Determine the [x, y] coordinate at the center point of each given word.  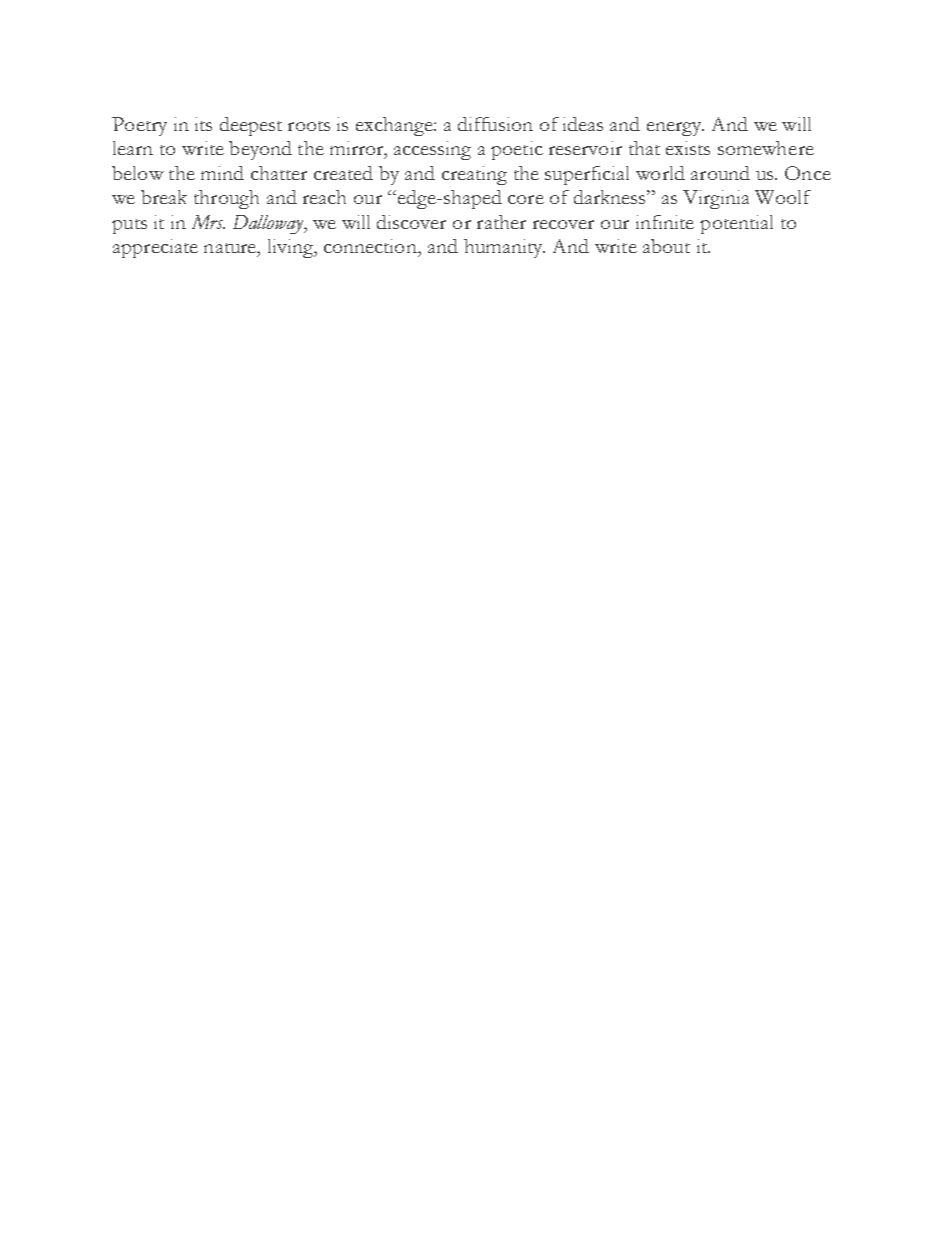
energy [675, 129]
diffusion [495, 124]
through [226, 199]
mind [222, 173]
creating [474, 175]
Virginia [716, 199]
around [720, 173]
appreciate [155, 248]
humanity [504, 248]
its [203, 124]
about [666, 246]
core [526, 199]
